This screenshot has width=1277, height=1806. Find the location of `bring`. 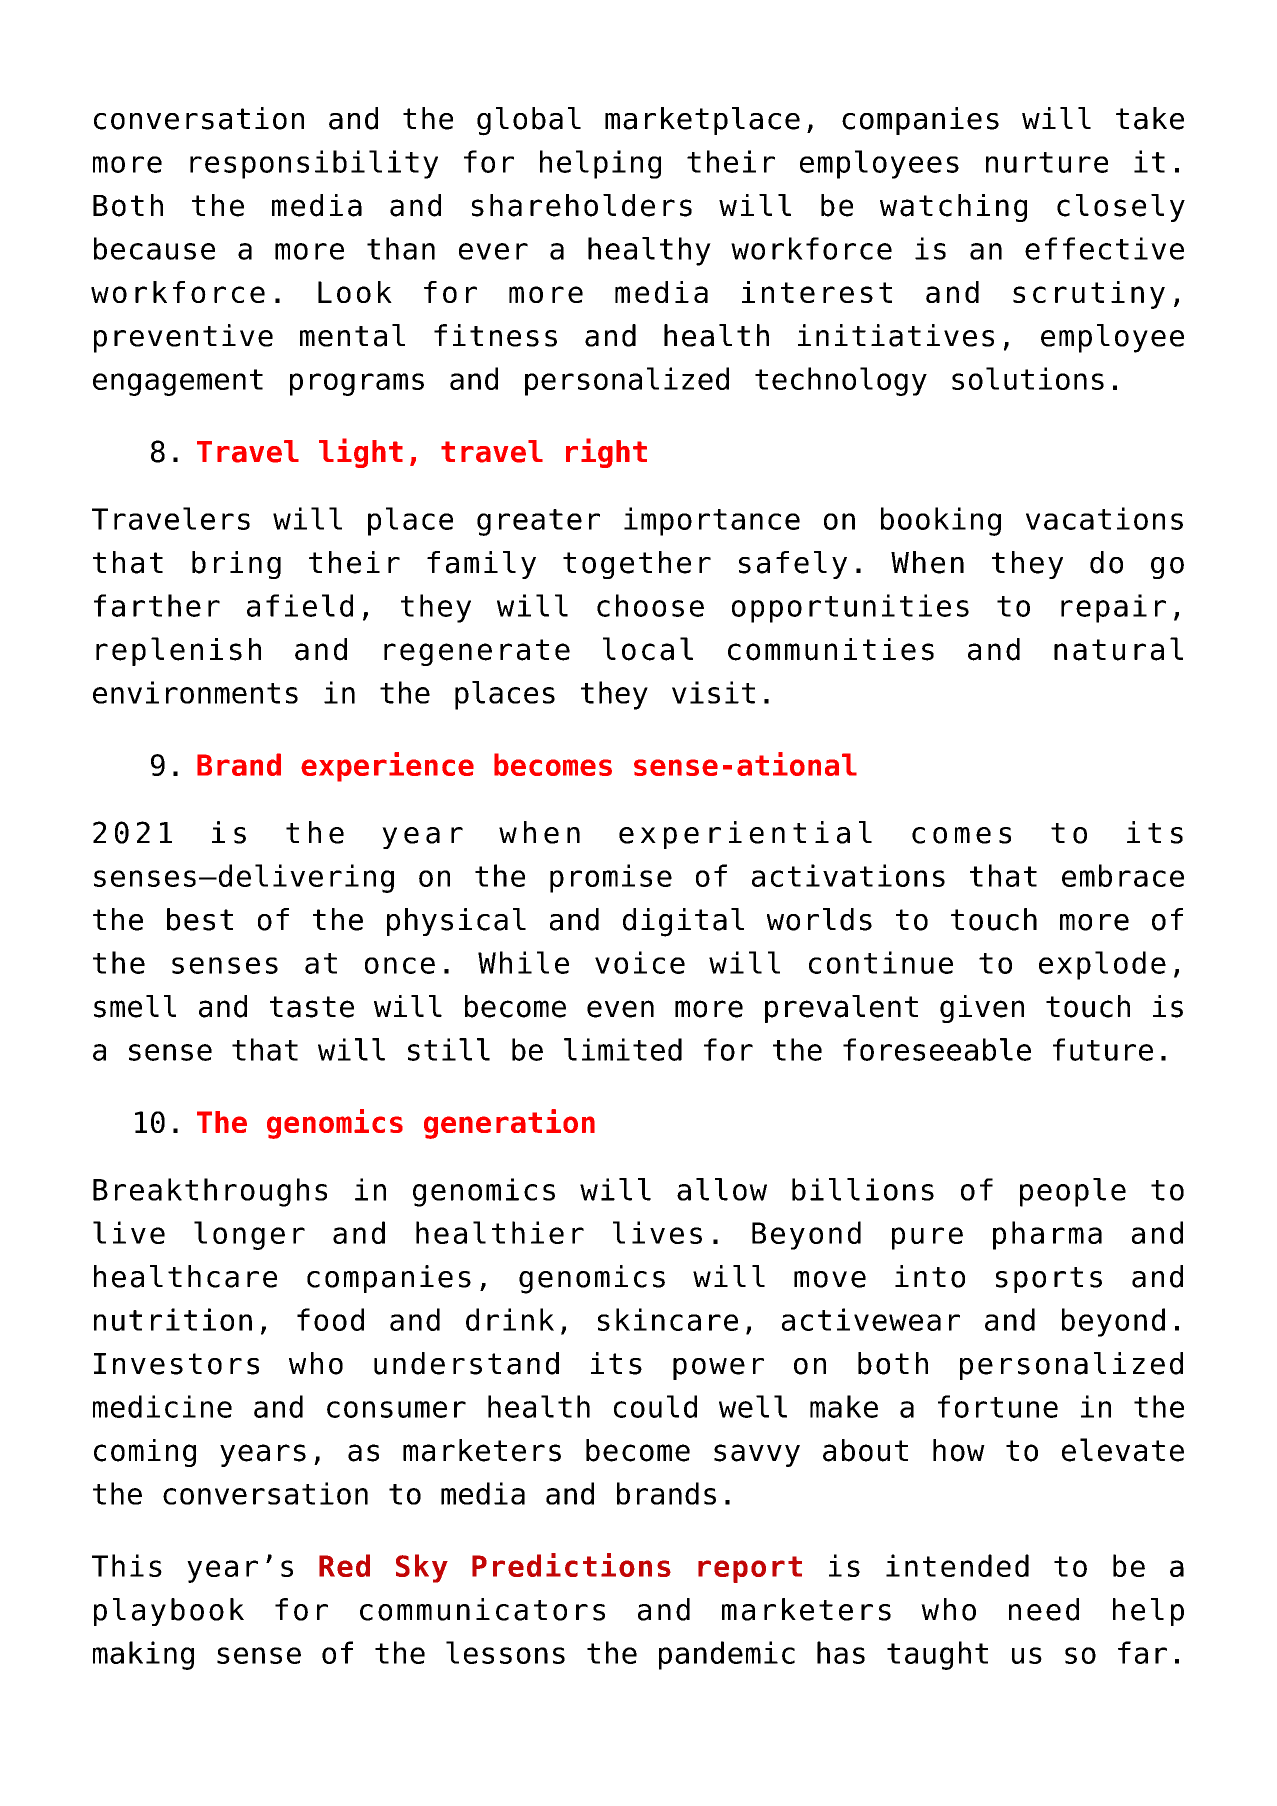

bring is located at coordinates (236, 565).
